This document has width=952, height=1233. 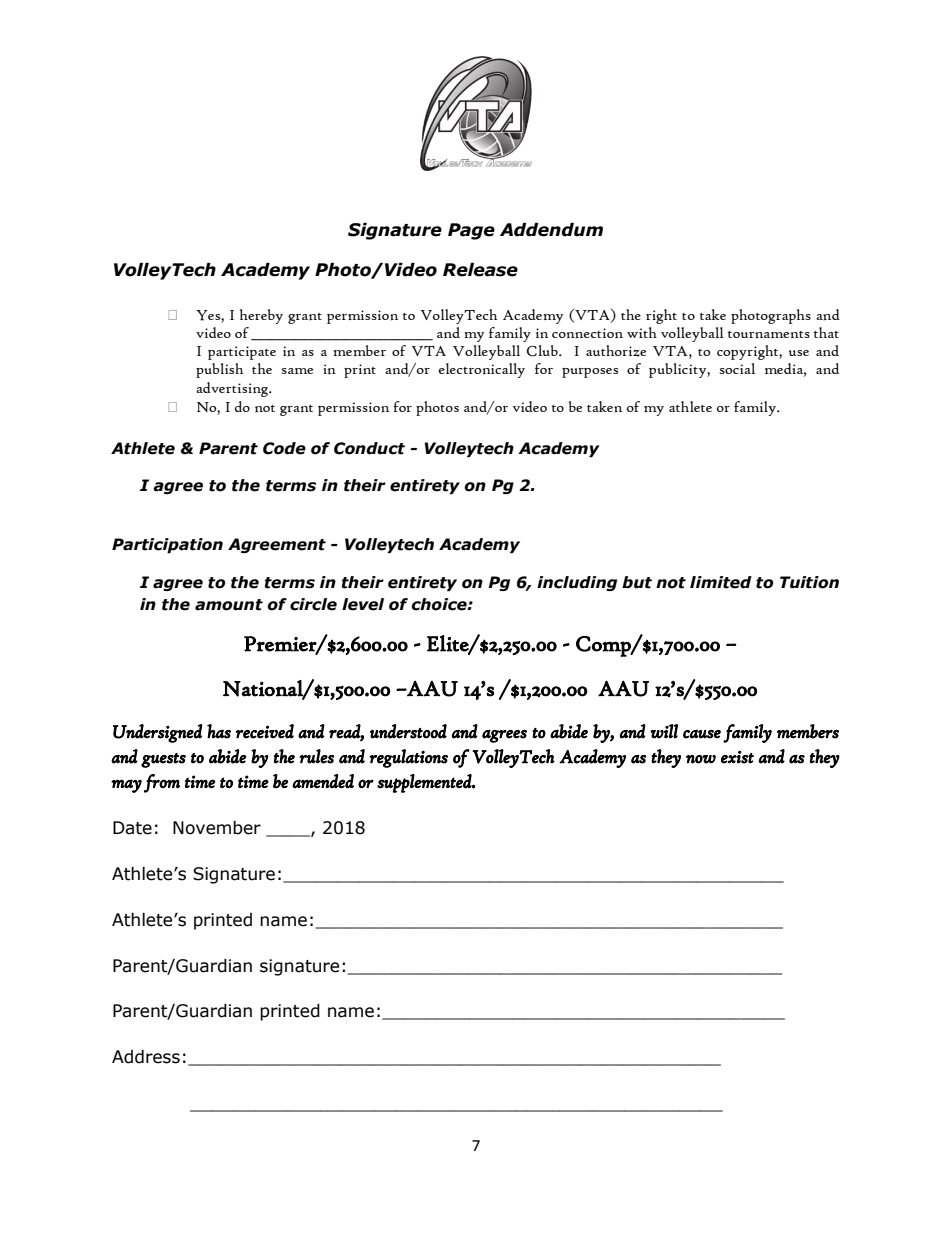 What do you see at coordinates (167, 545) in the document?
I see `Participation` at bounding box center [167, 545].
